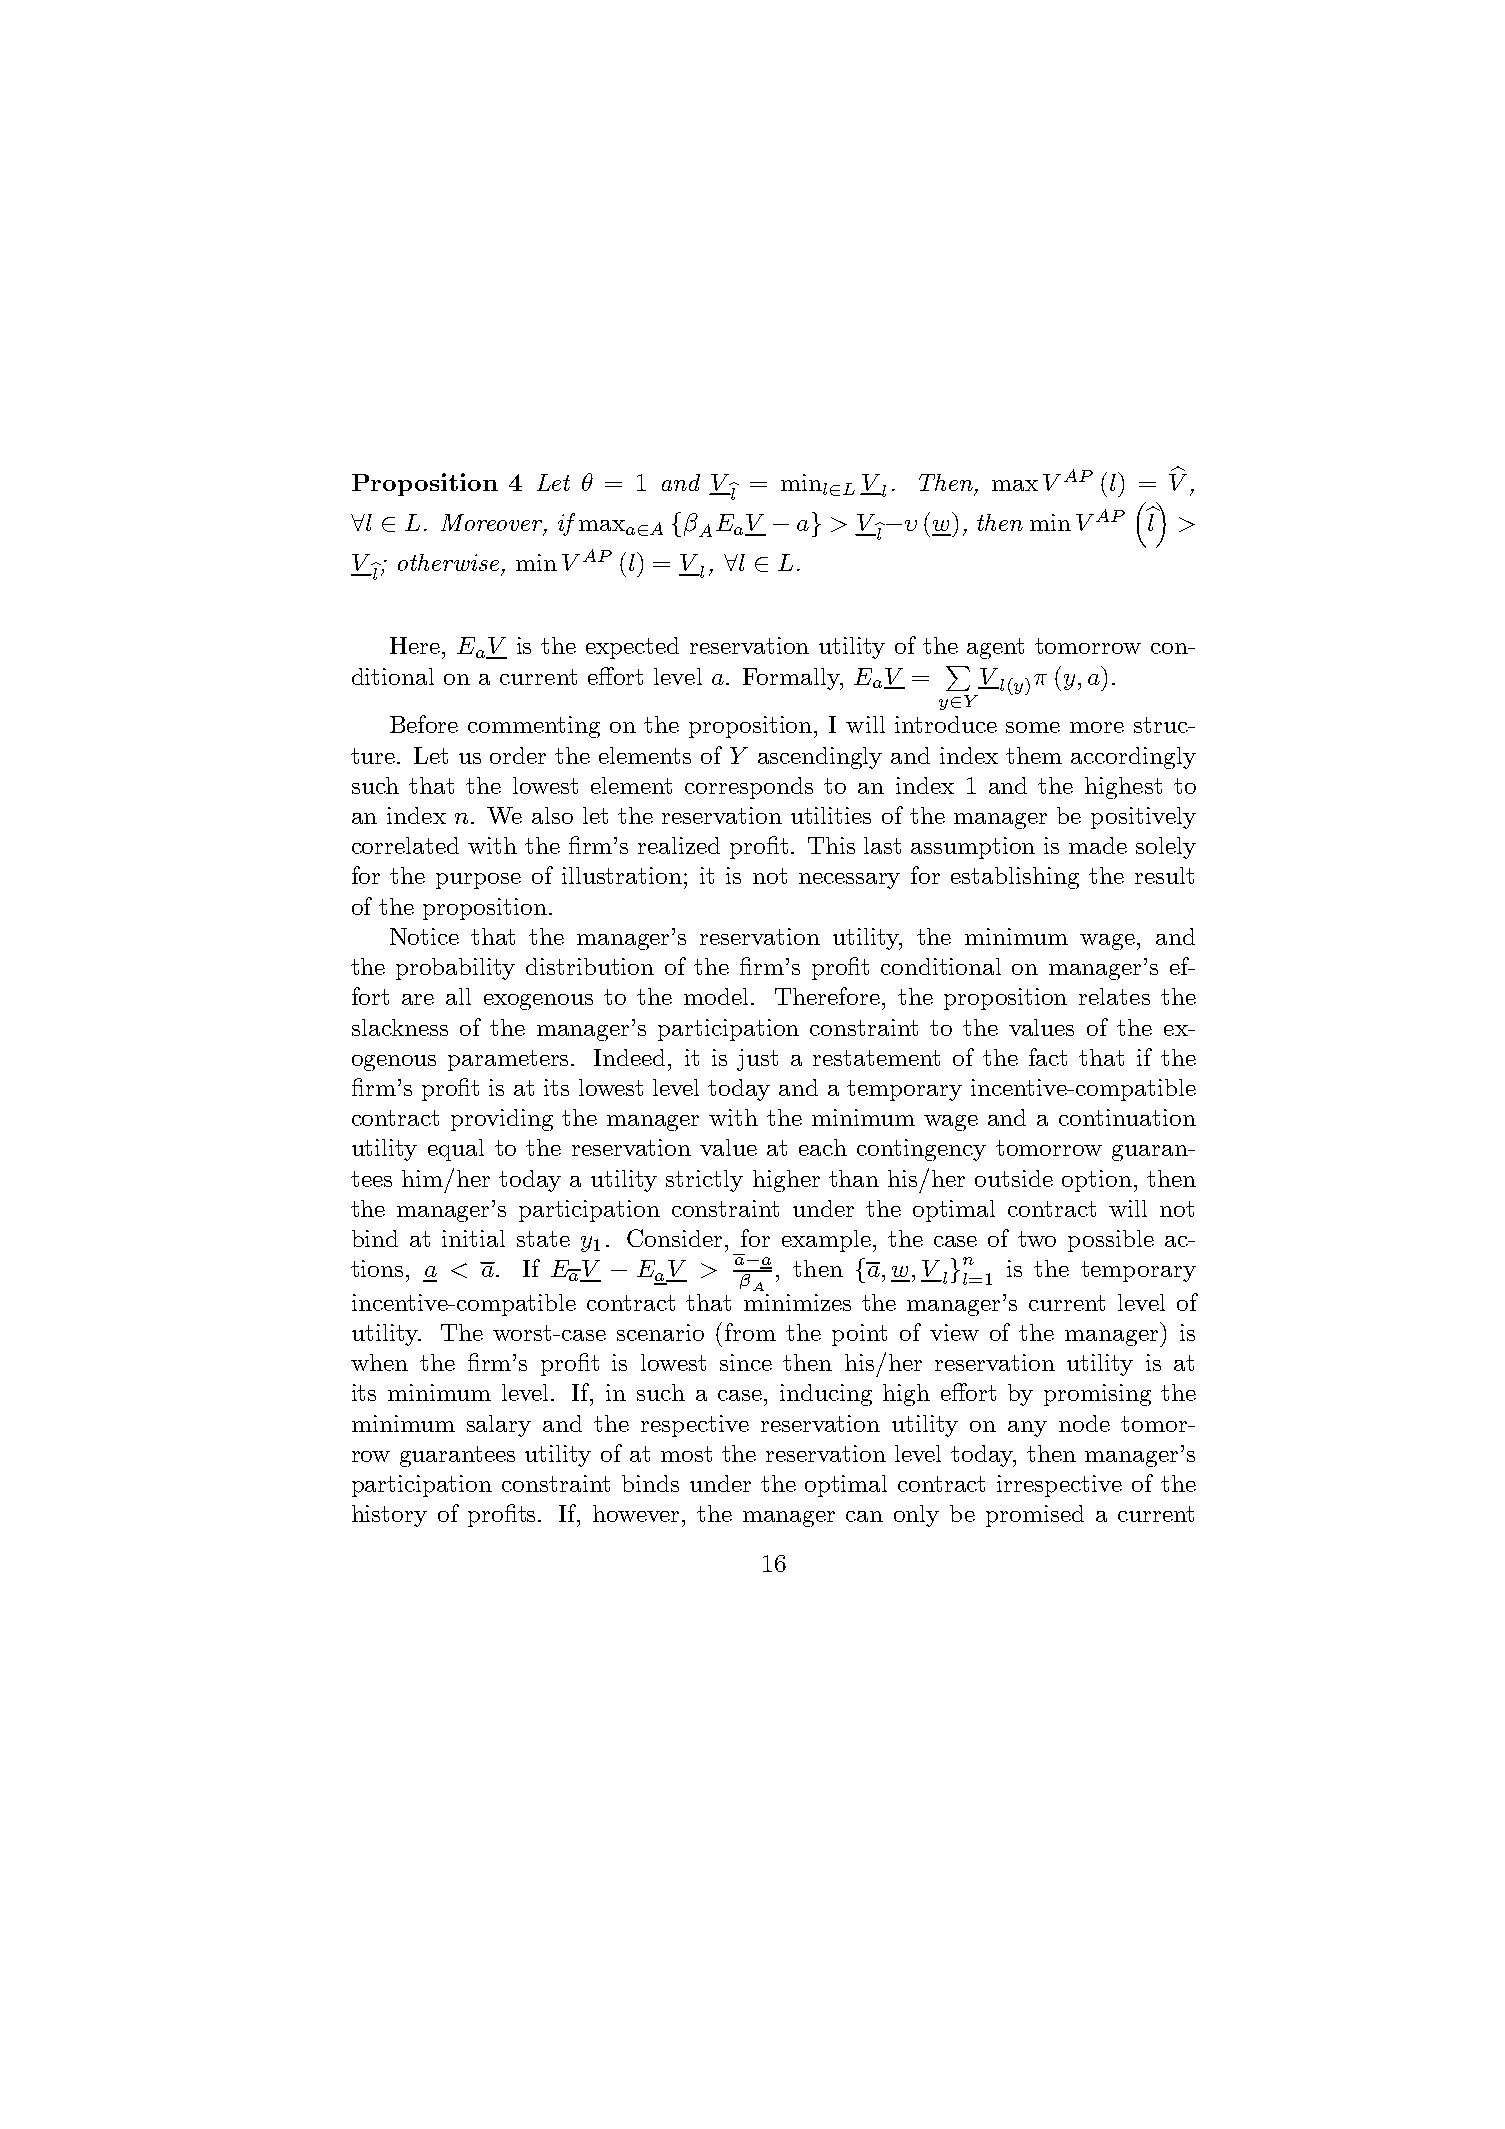 This page has height=2129, width=1505. Describe the element at coordinates (823, 1147) in the page. I see `each` at that location.
